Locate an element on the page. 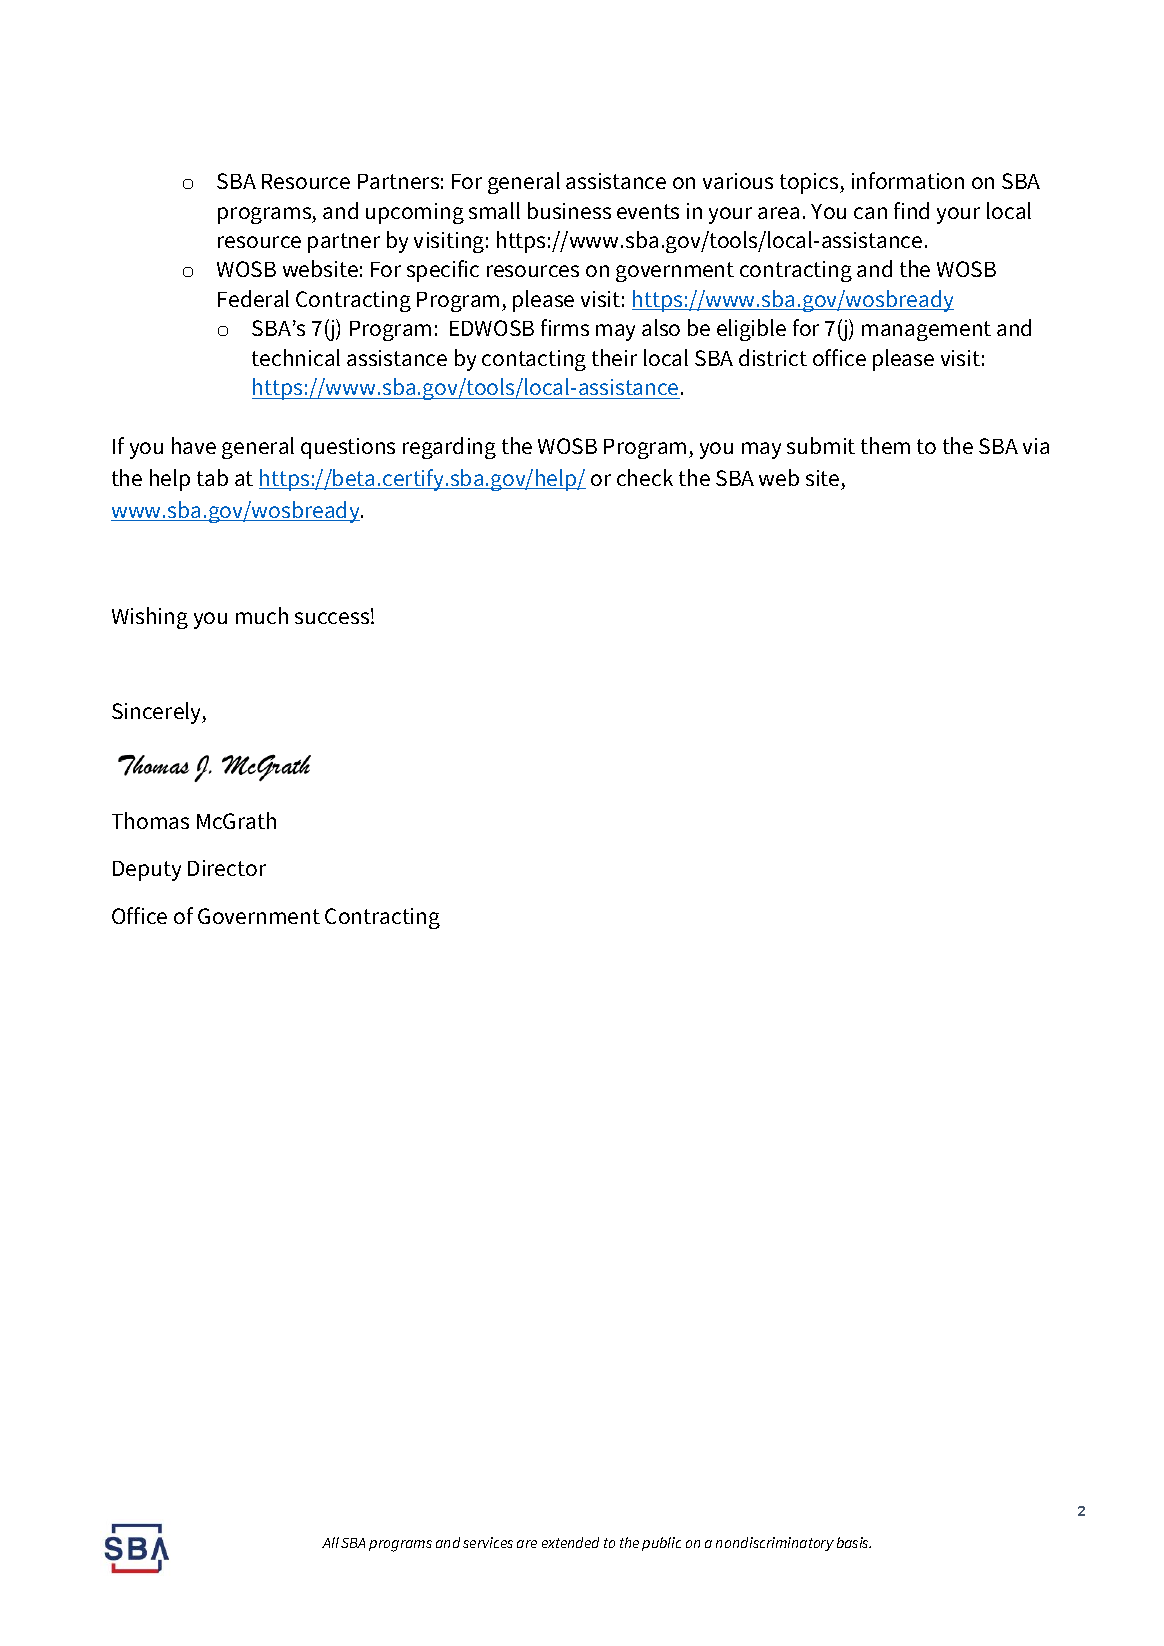 This image has width=1164, height=1646. Federal is located at coordinates (253, 298).
